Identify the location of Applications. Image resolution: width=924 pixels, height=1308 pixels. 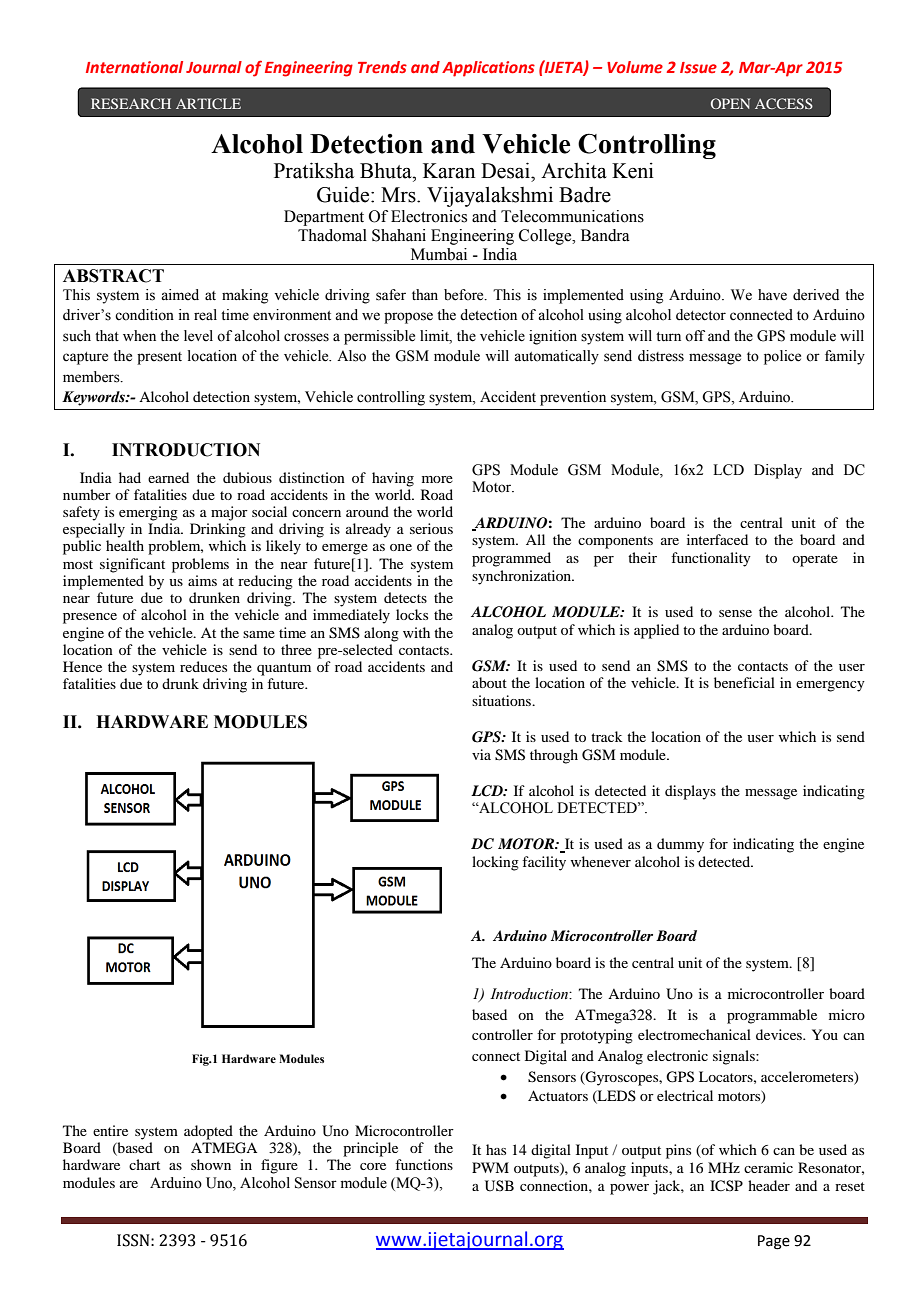
(488, 69).
